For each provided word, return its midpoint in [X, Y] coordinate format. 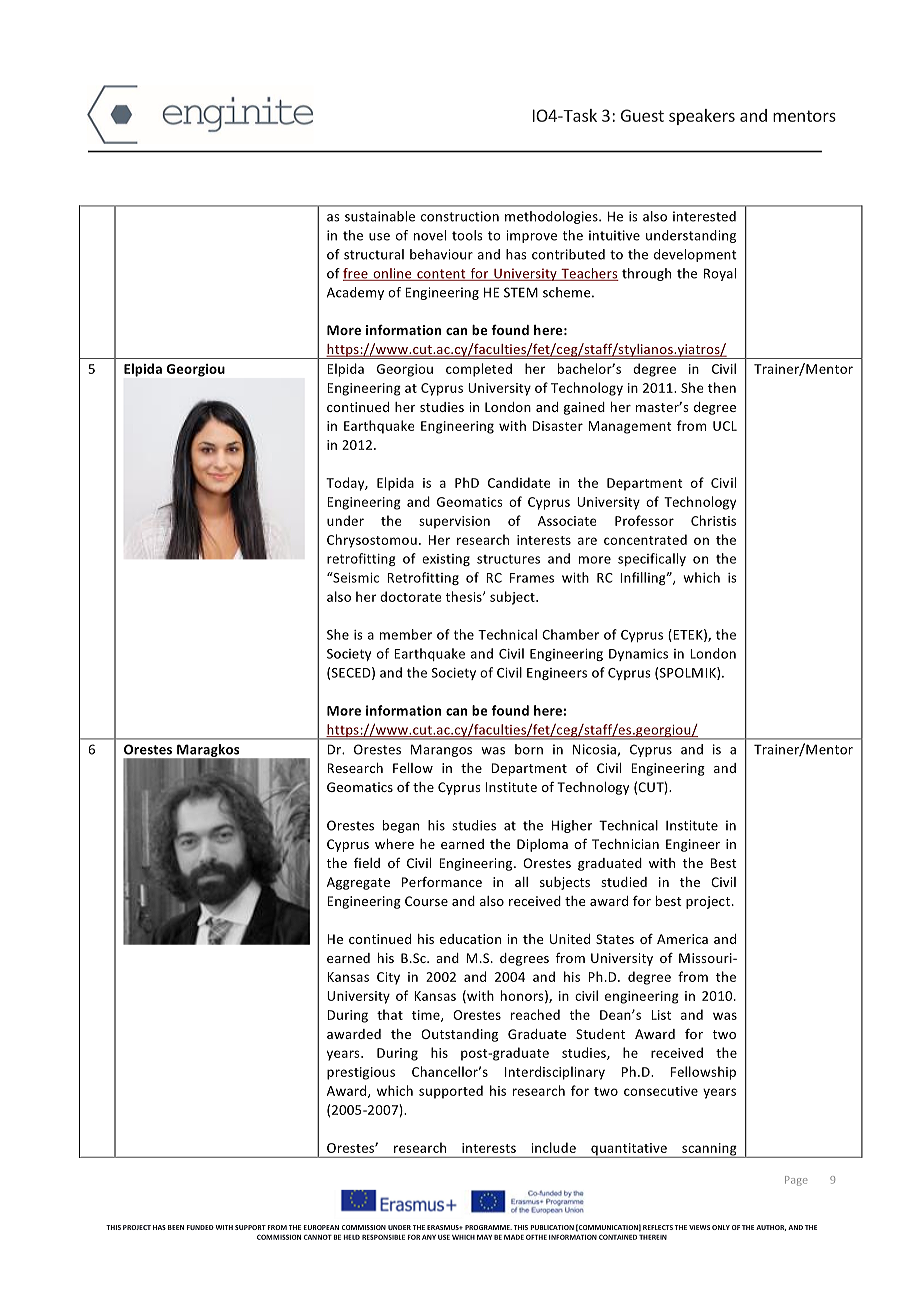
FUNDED [200, 1227]
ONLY [721, 1227]
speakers [702, 117]
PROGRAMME [488, 1227]
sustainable [380, 216]
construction [460, 216]
